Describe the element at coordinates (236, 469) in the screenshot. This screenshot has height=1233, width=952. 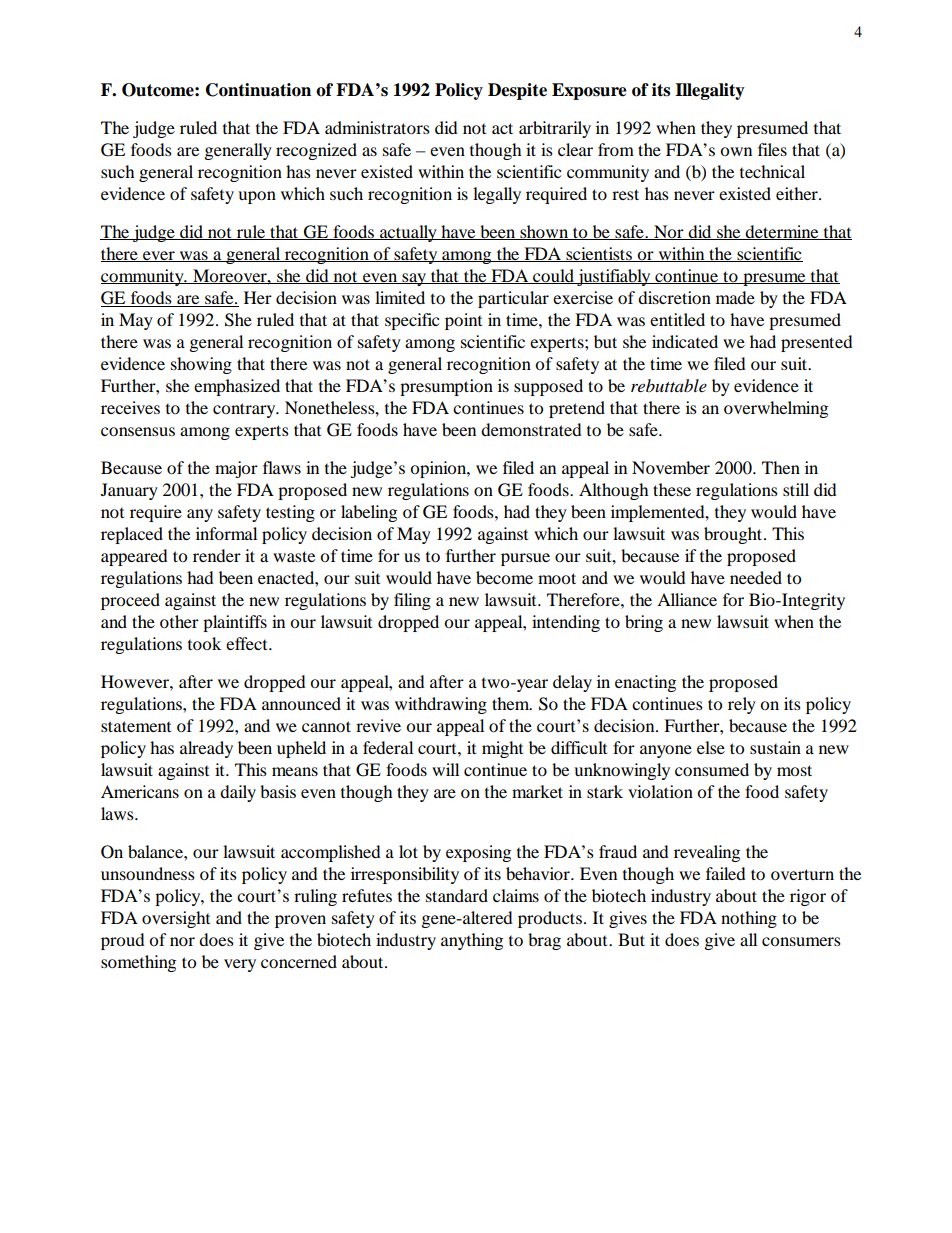
I see `major` at that location.
